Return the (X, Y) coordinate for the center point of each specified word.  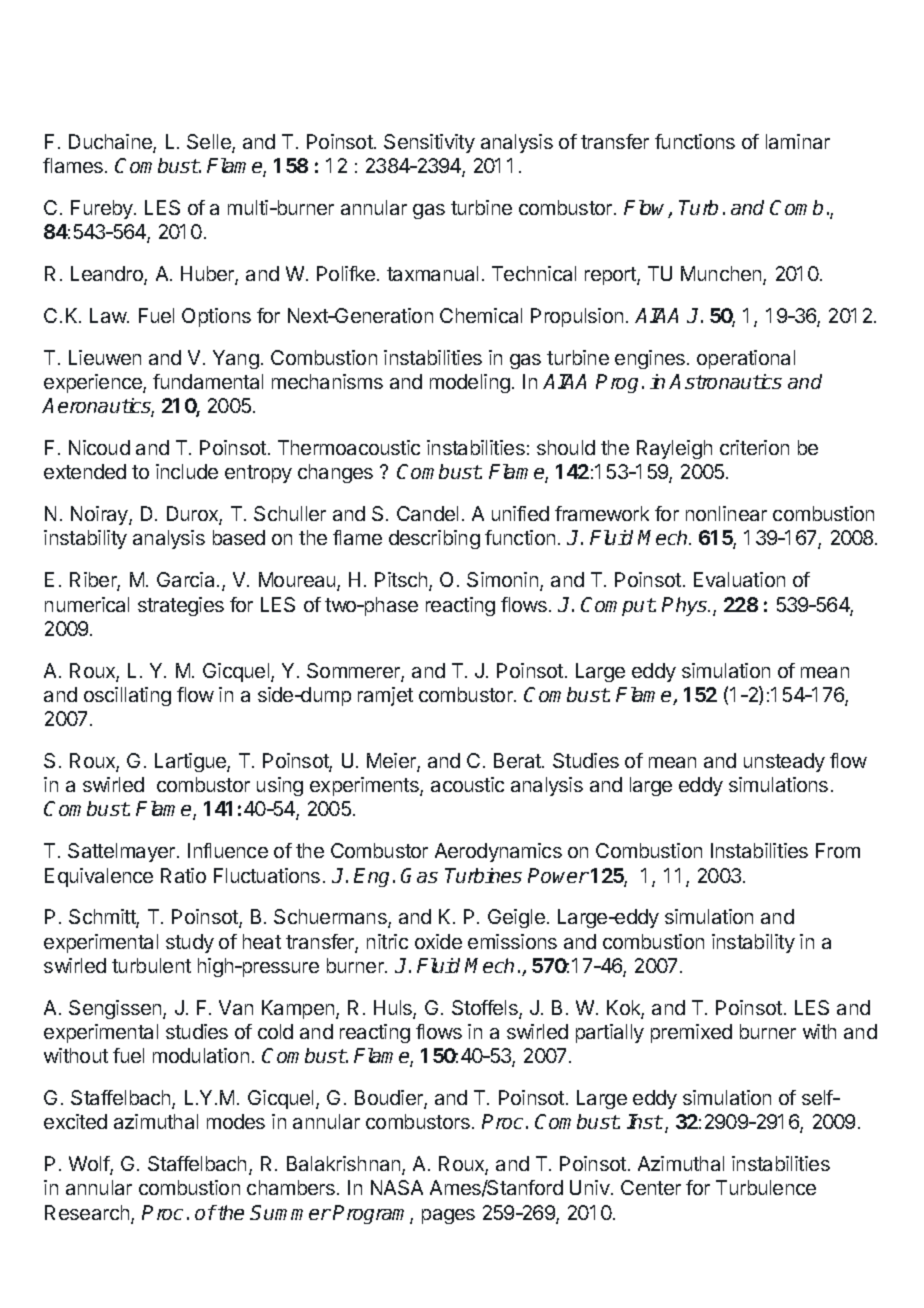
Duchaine (111, 143)
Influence (228, 850)
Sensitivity (429, 143)
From (838, 850)
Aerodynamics (498, 852)
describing (434, 539)
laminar (798, 141)
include (187, 471)
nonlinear (726, 513)
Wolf (90, 1165)
